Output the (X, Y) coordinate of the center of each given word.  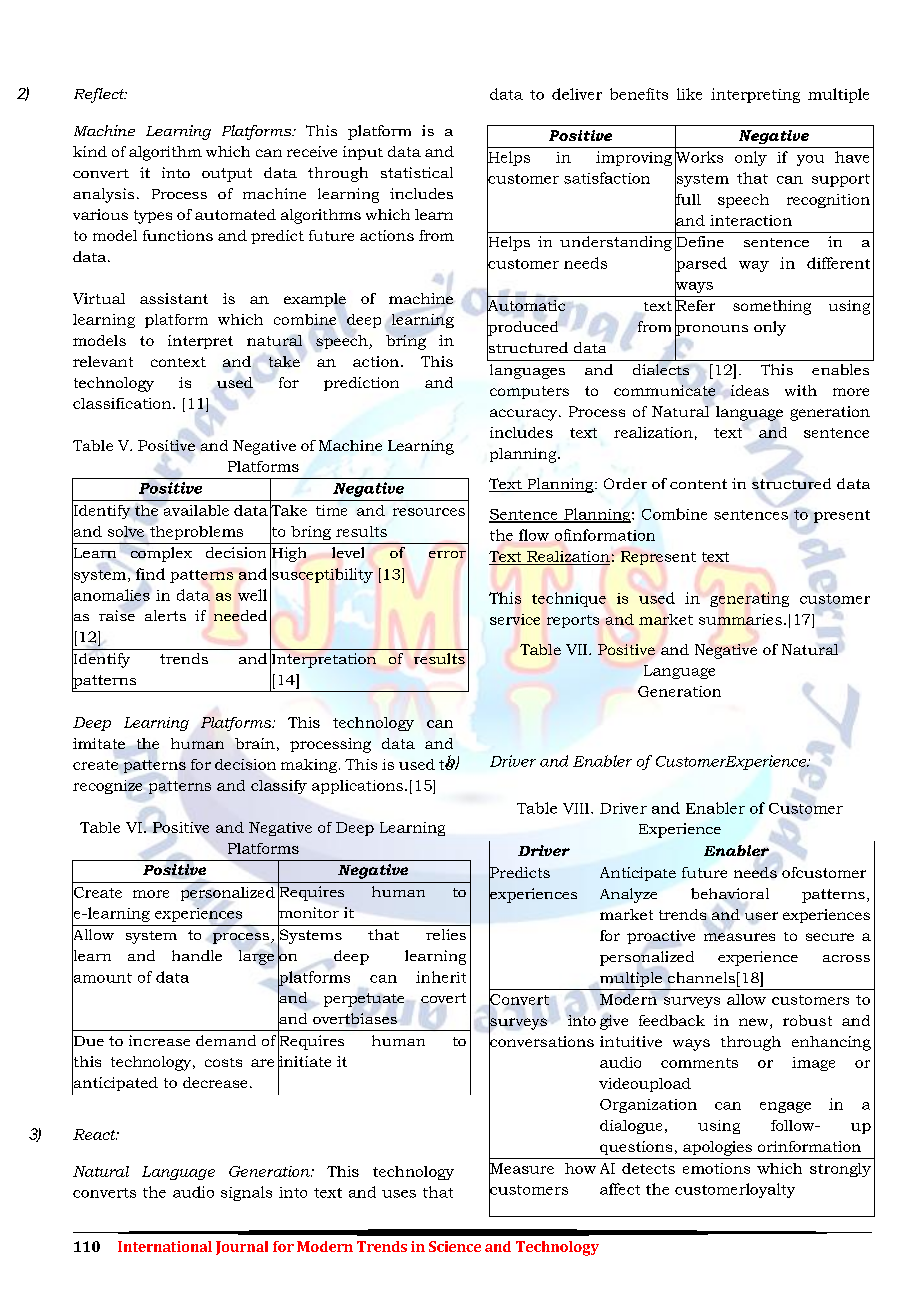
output (227, 175)
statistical (417, 172)
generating (749, 599)
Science (455, 1246)
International (165, 1246)
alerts (165, 615)
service (515, 619)
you (810, 160)
